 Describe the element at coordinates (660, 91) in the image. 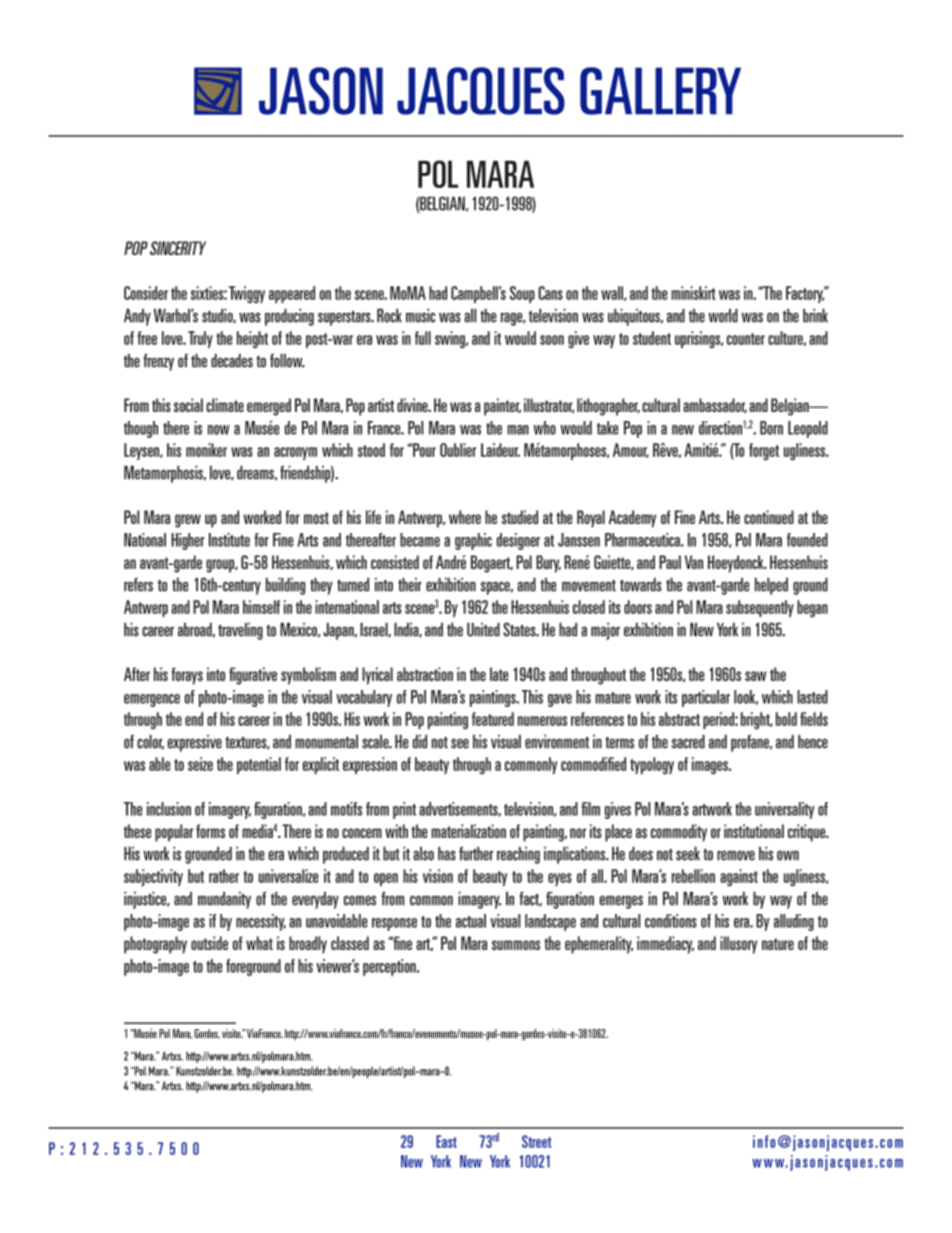

I see `GALLERY` at that location.
